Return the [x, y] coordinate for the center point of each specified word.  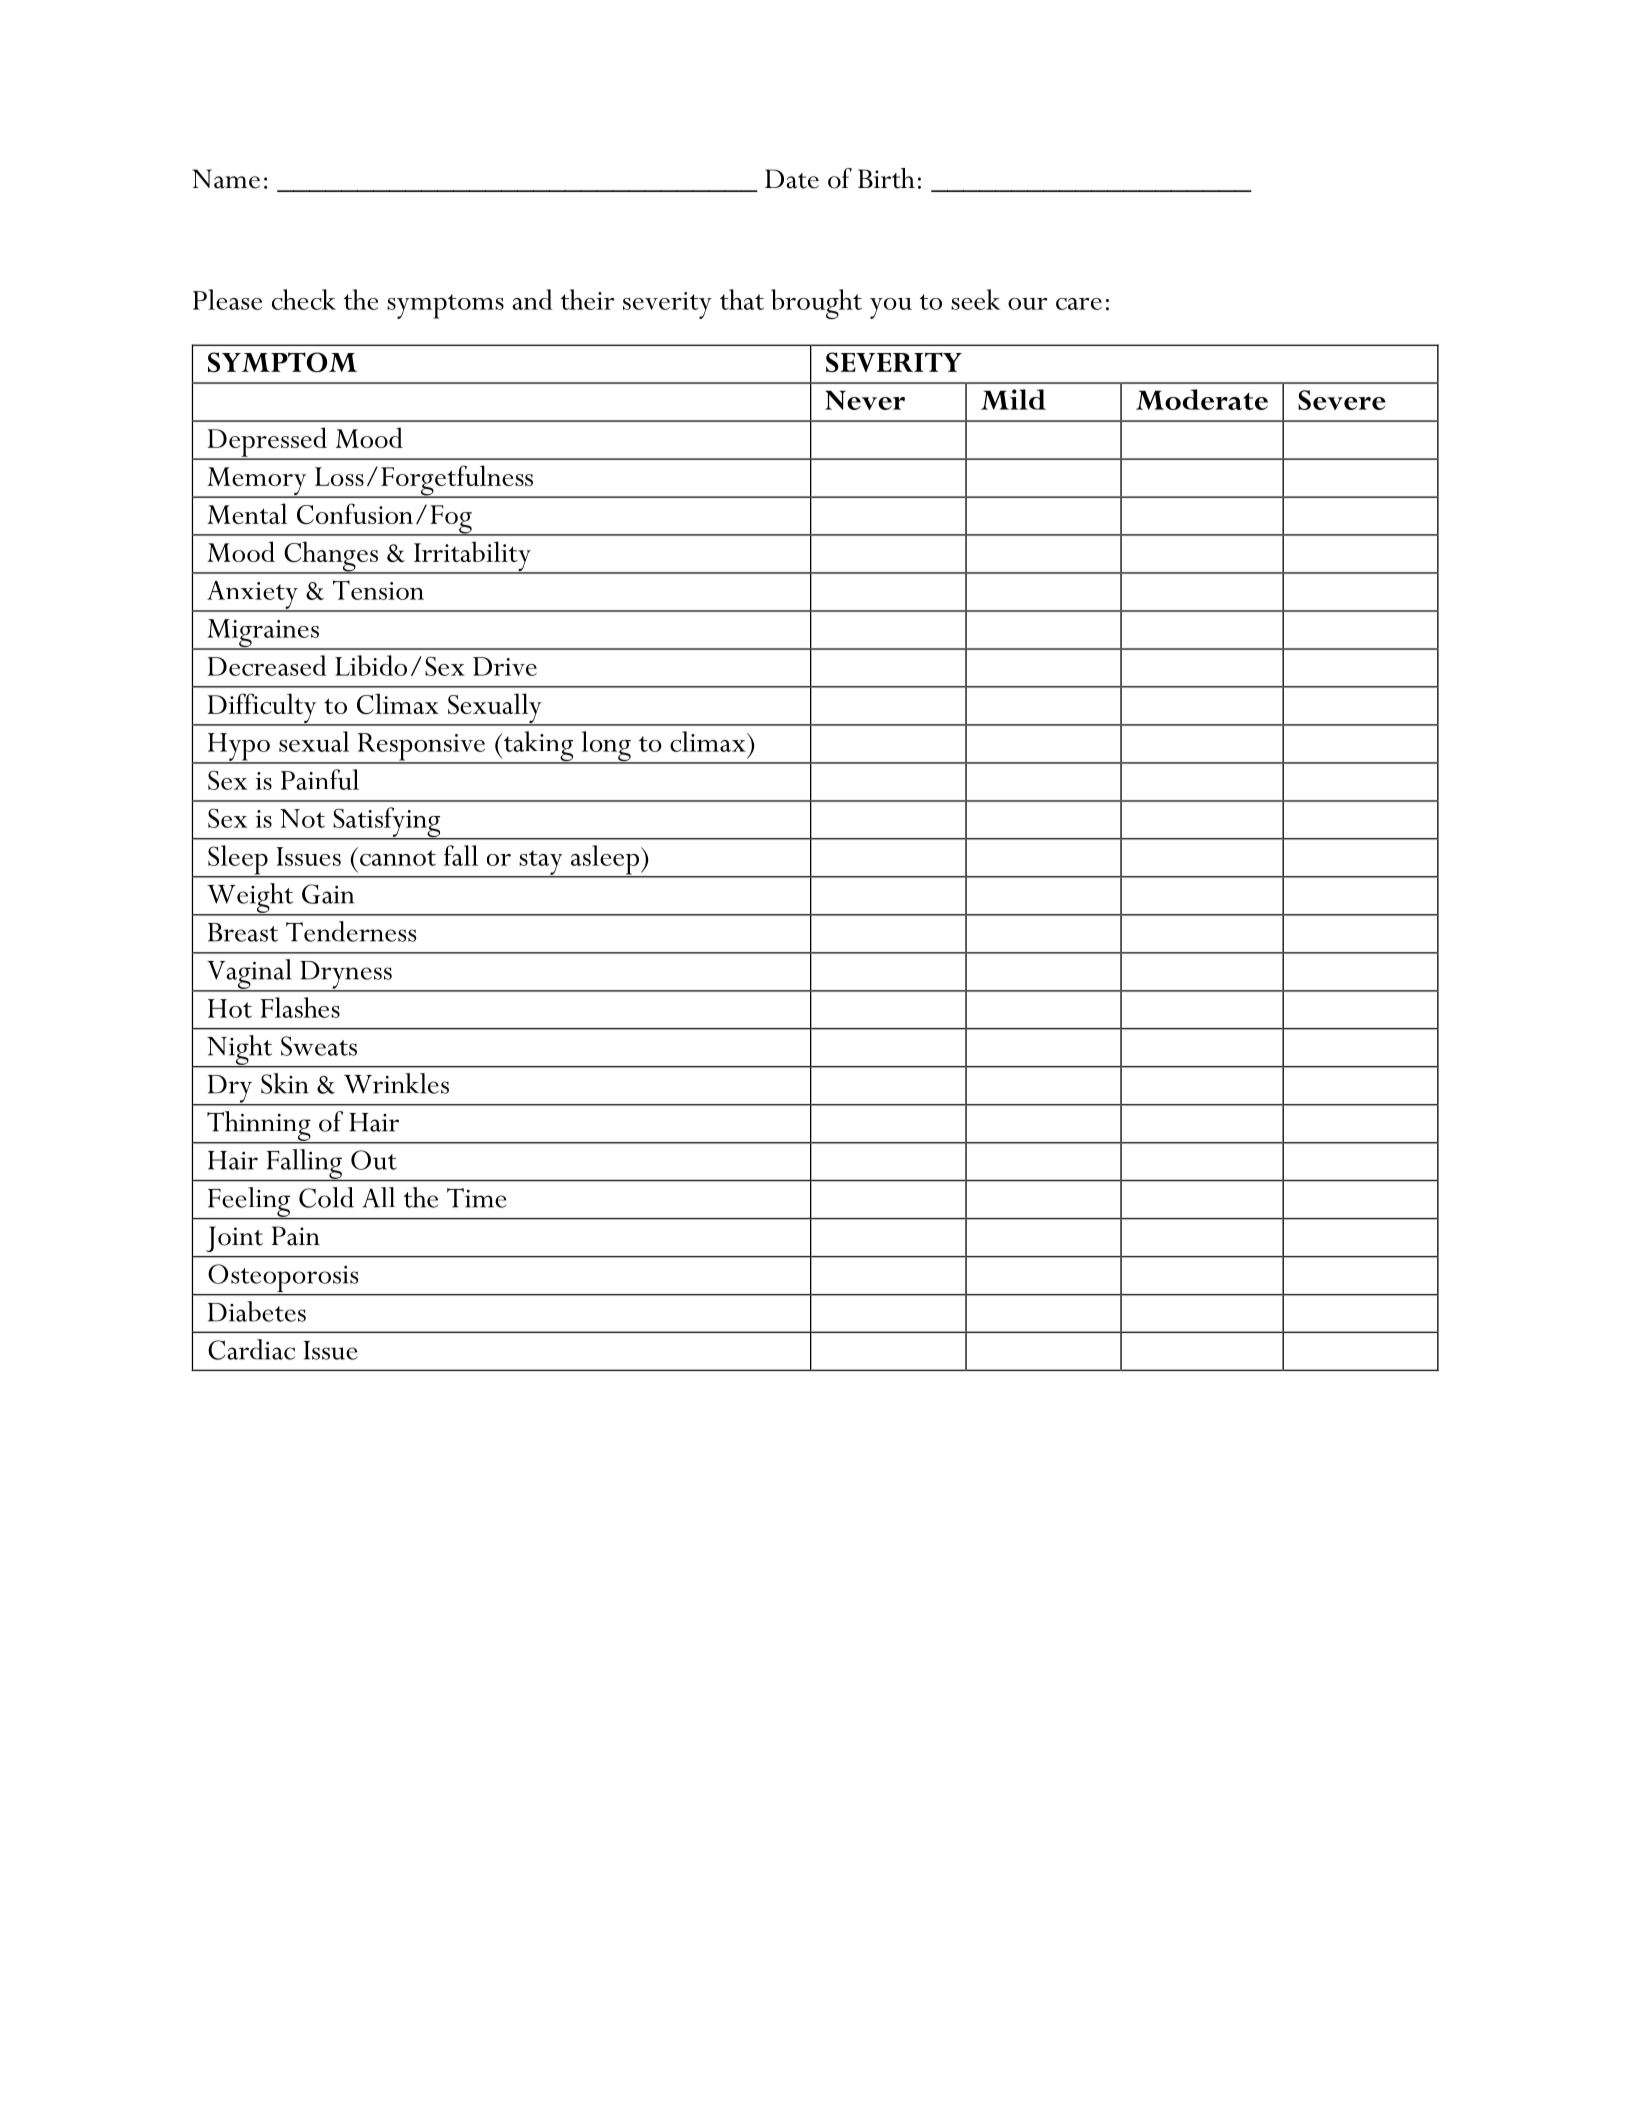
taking [539, 747]
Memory [257, 482]
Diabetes [257, 1311]
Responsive [421, 748]
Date [792, 179]
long [606, 747]
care [1079, 304]
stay [541, 863]
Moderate [1202, 399]
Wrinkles [396, 1083]
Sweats [319, 1046]
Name [226, 179]
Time [476, 1198]
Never [865, 400]
